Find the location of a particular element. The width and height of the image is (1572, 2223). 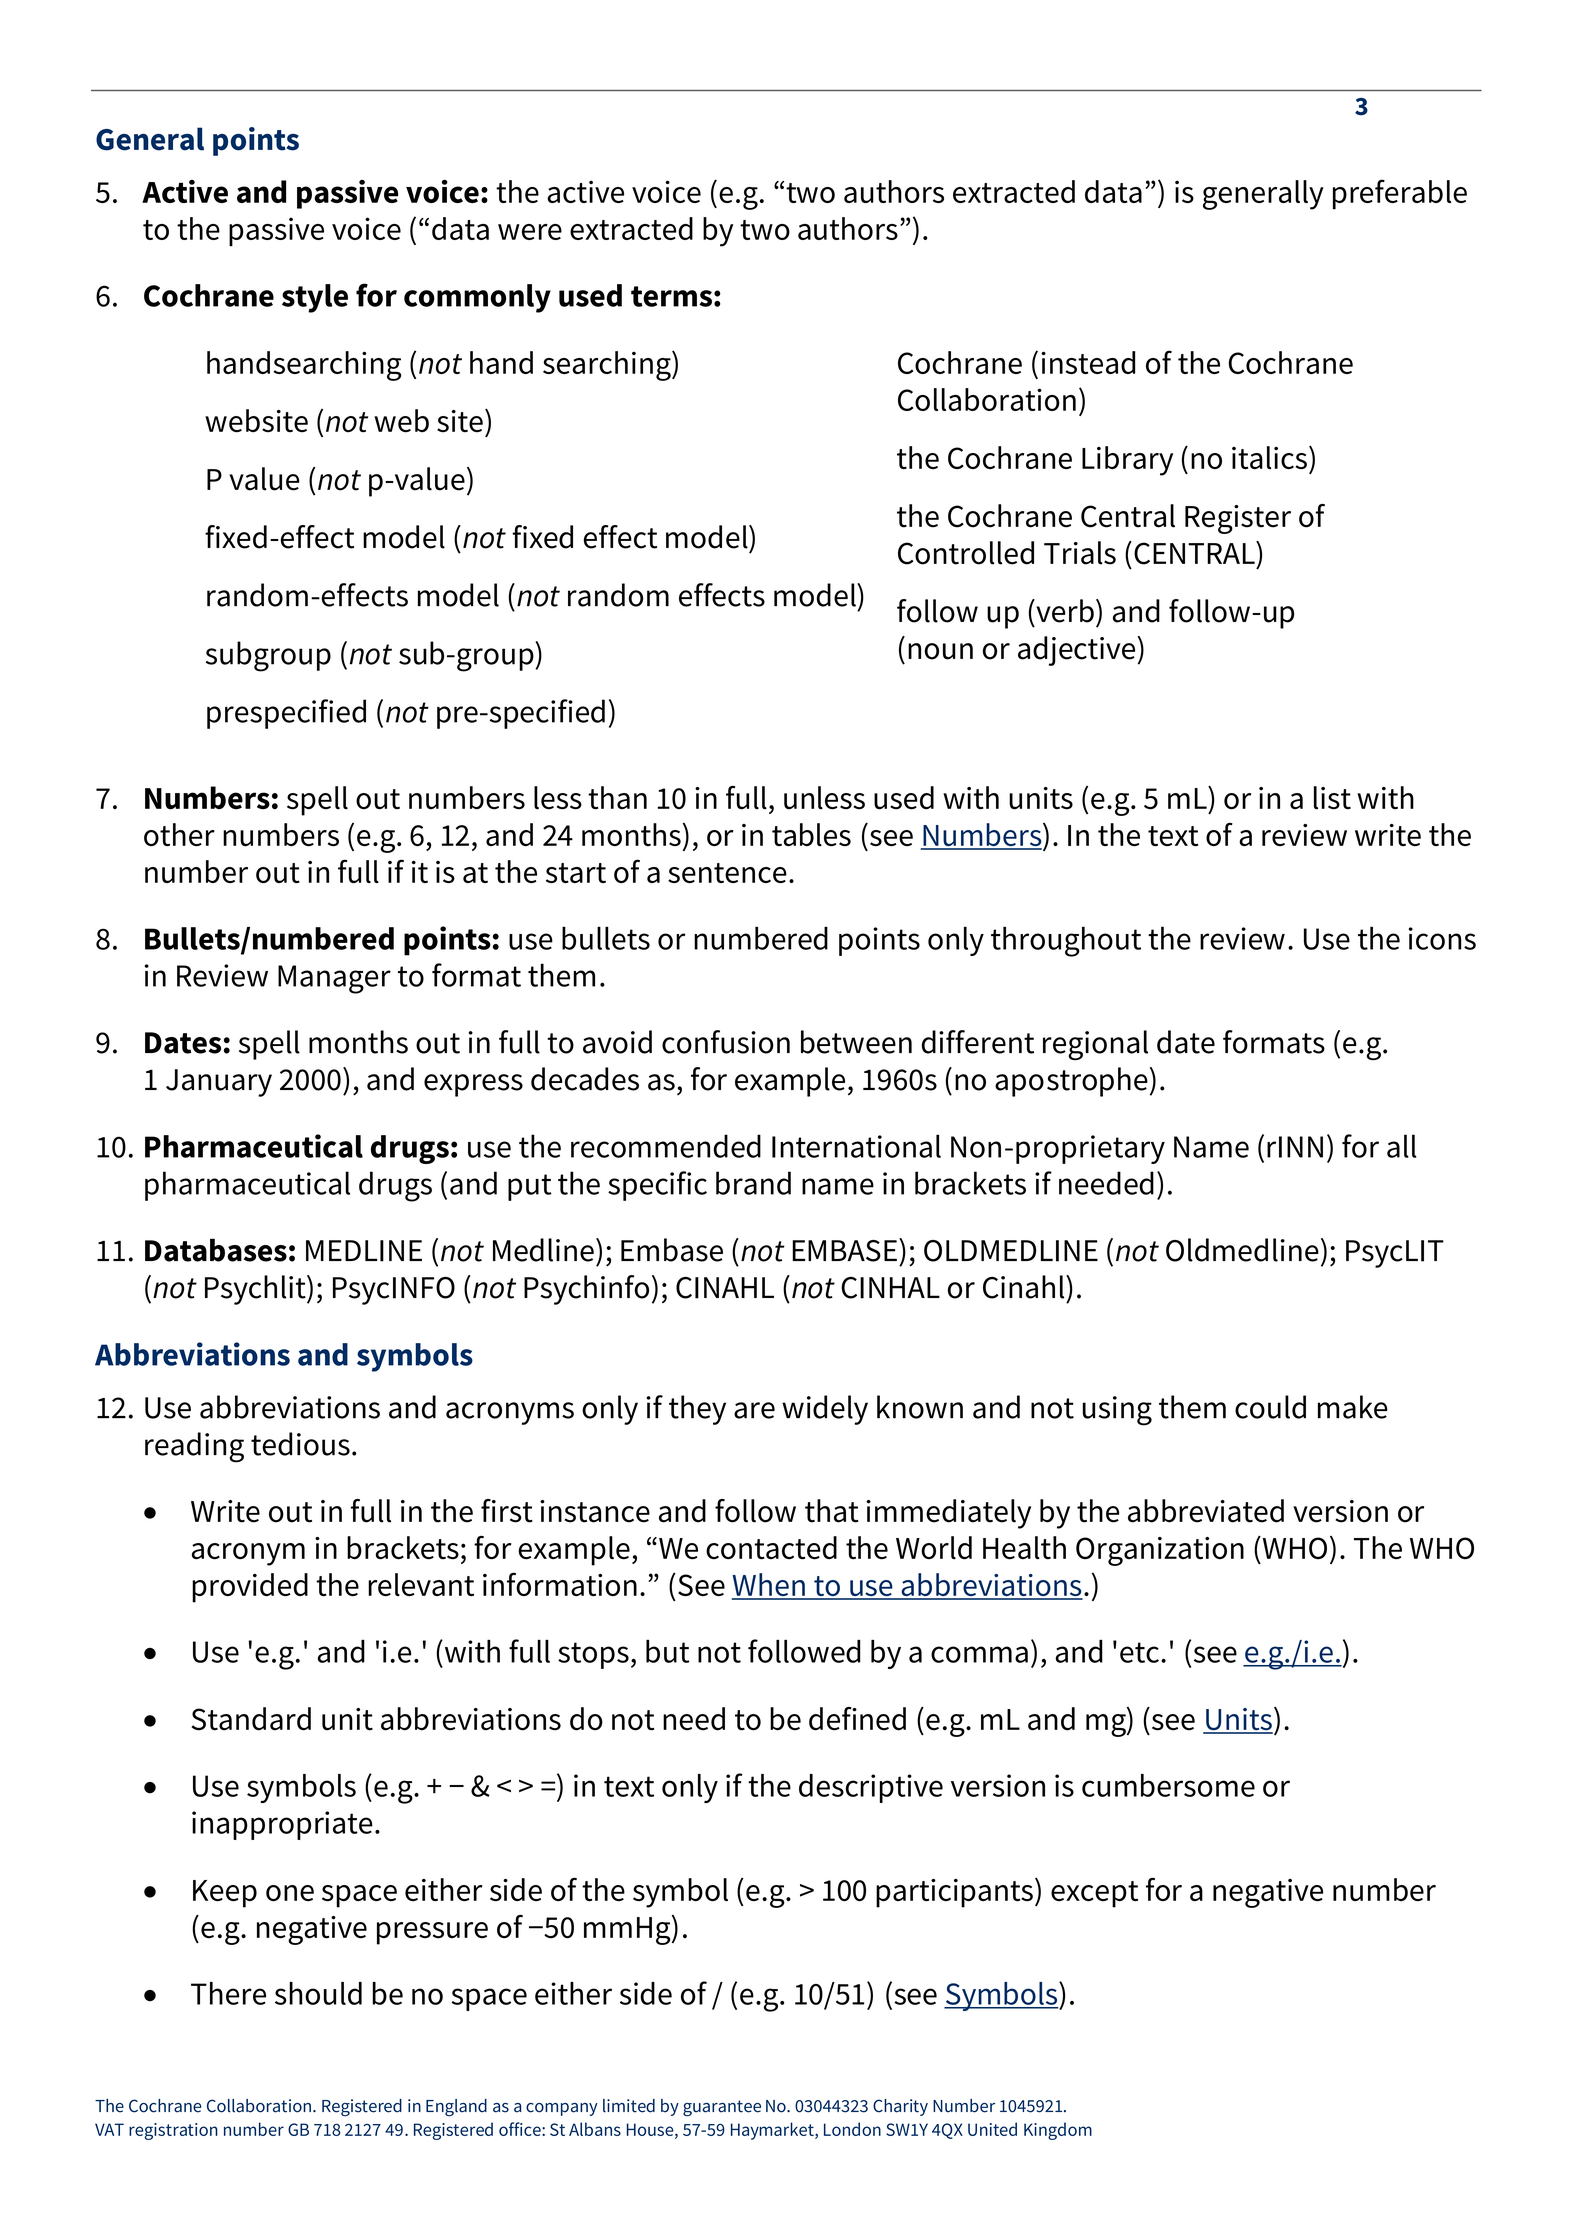

brand is located at coordinates (753, 1183).
